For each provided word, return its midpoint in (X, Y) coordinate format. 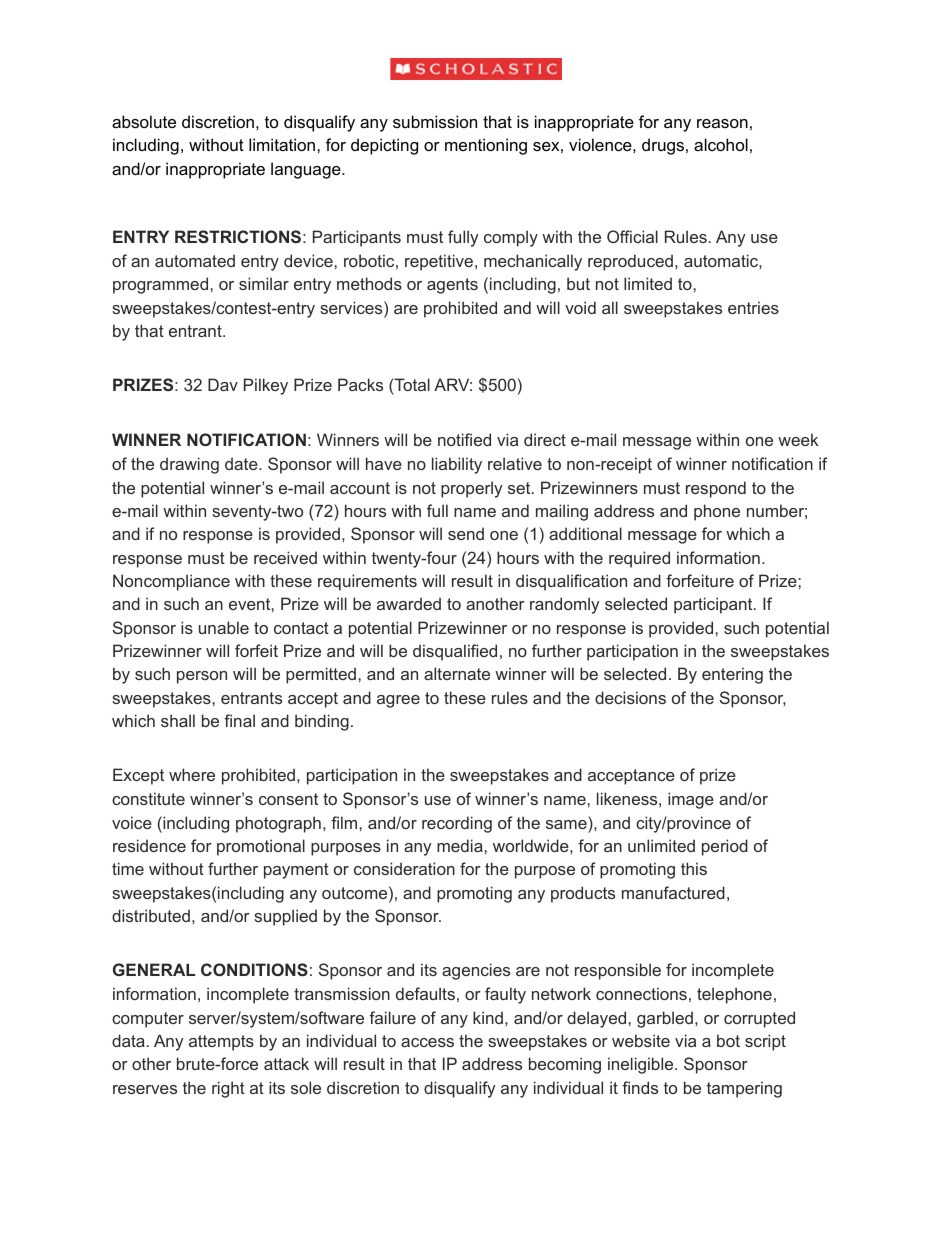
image (691, 800)
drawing (189, 465)
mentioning (486, 146)
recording (457, 824)
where (192, 774)
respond (716, 489)
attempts (221, 1043)
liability (457, 465)
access (427, 1042)
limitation (283, 144)
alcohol (721, 144)
